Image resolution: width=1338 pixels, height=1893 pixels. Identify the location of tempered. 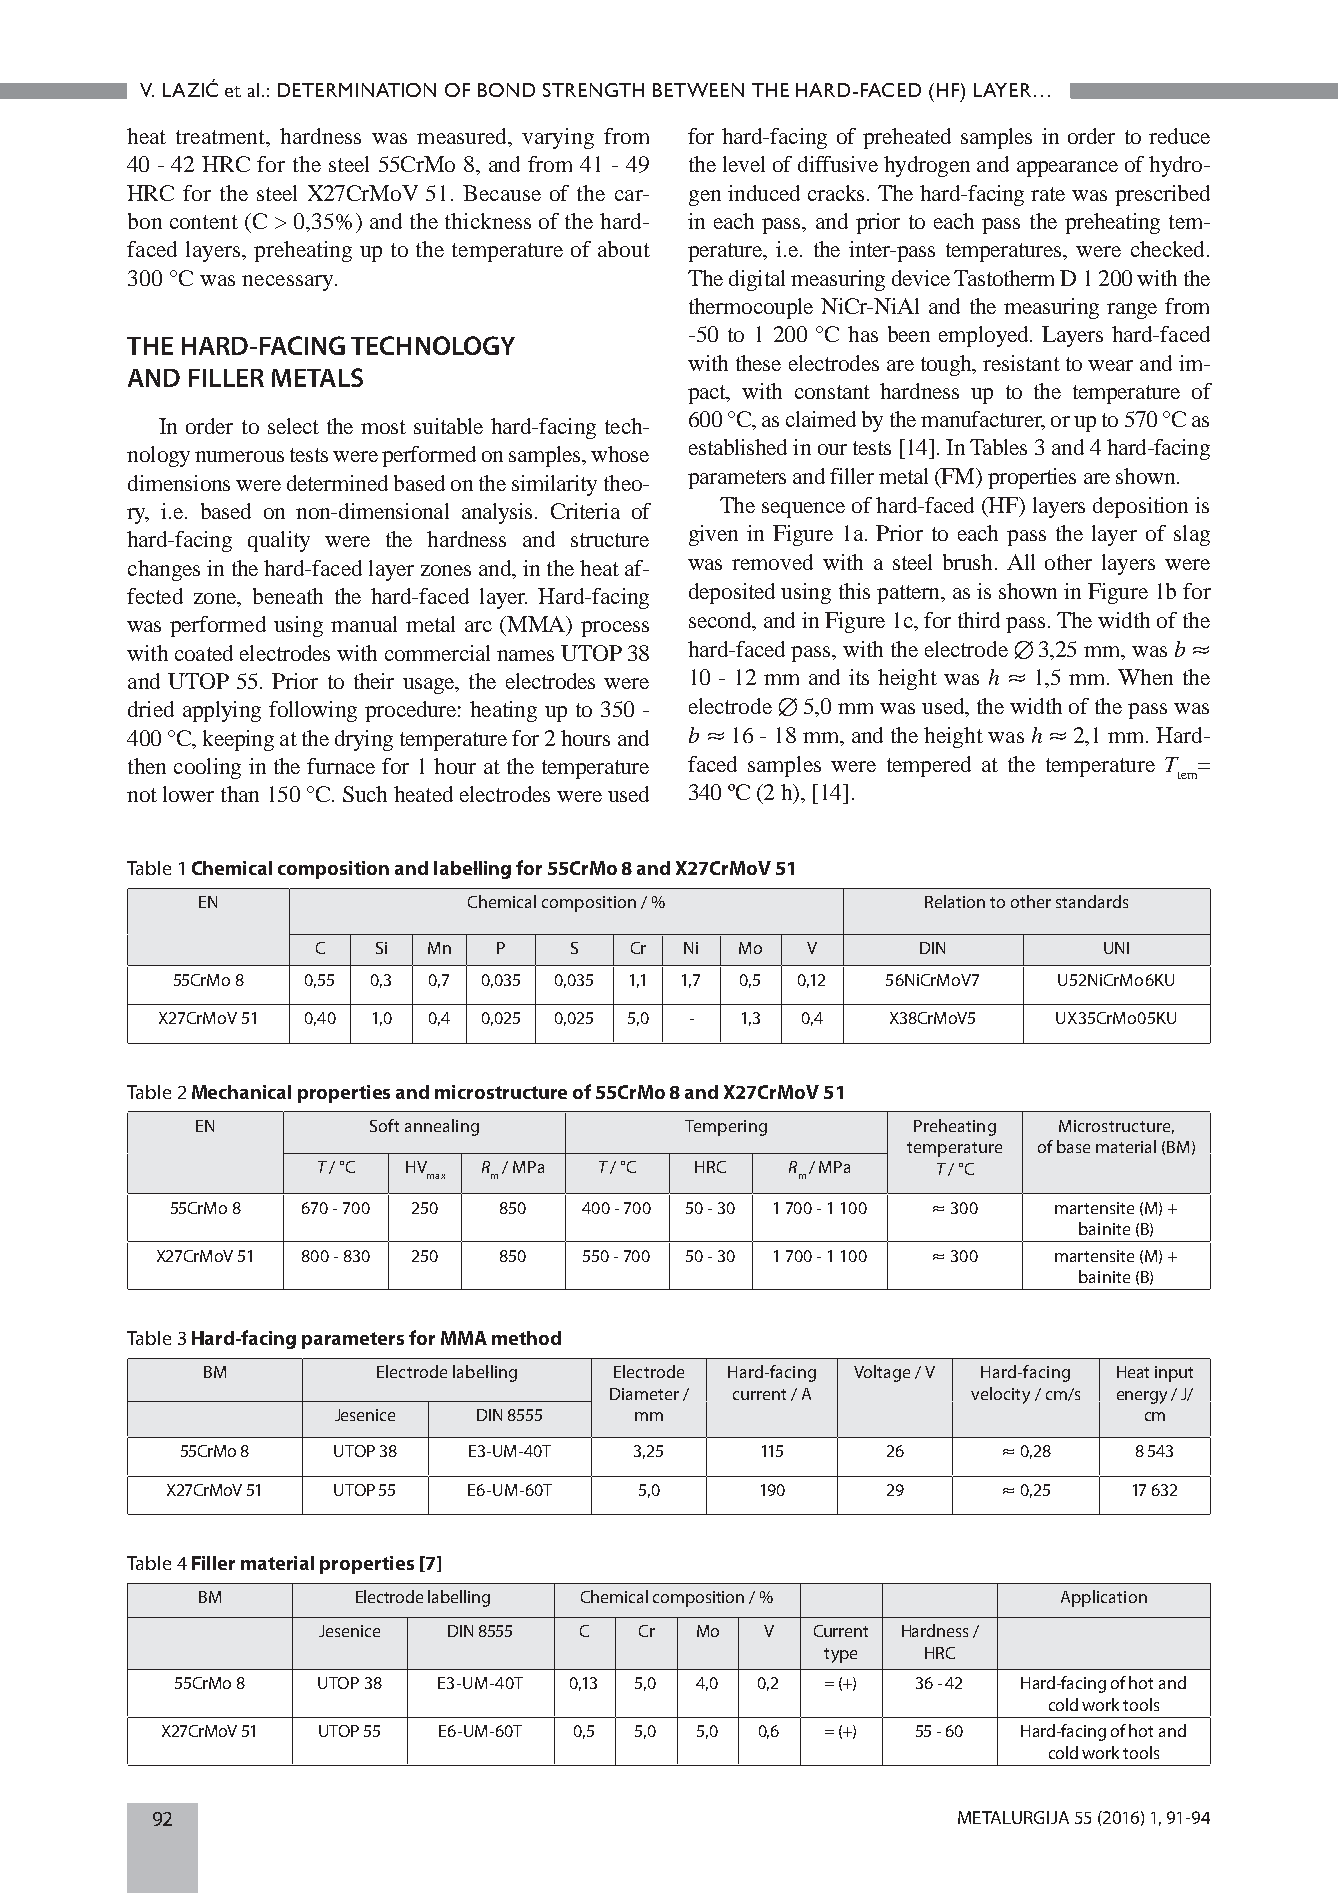
(929, 766).
